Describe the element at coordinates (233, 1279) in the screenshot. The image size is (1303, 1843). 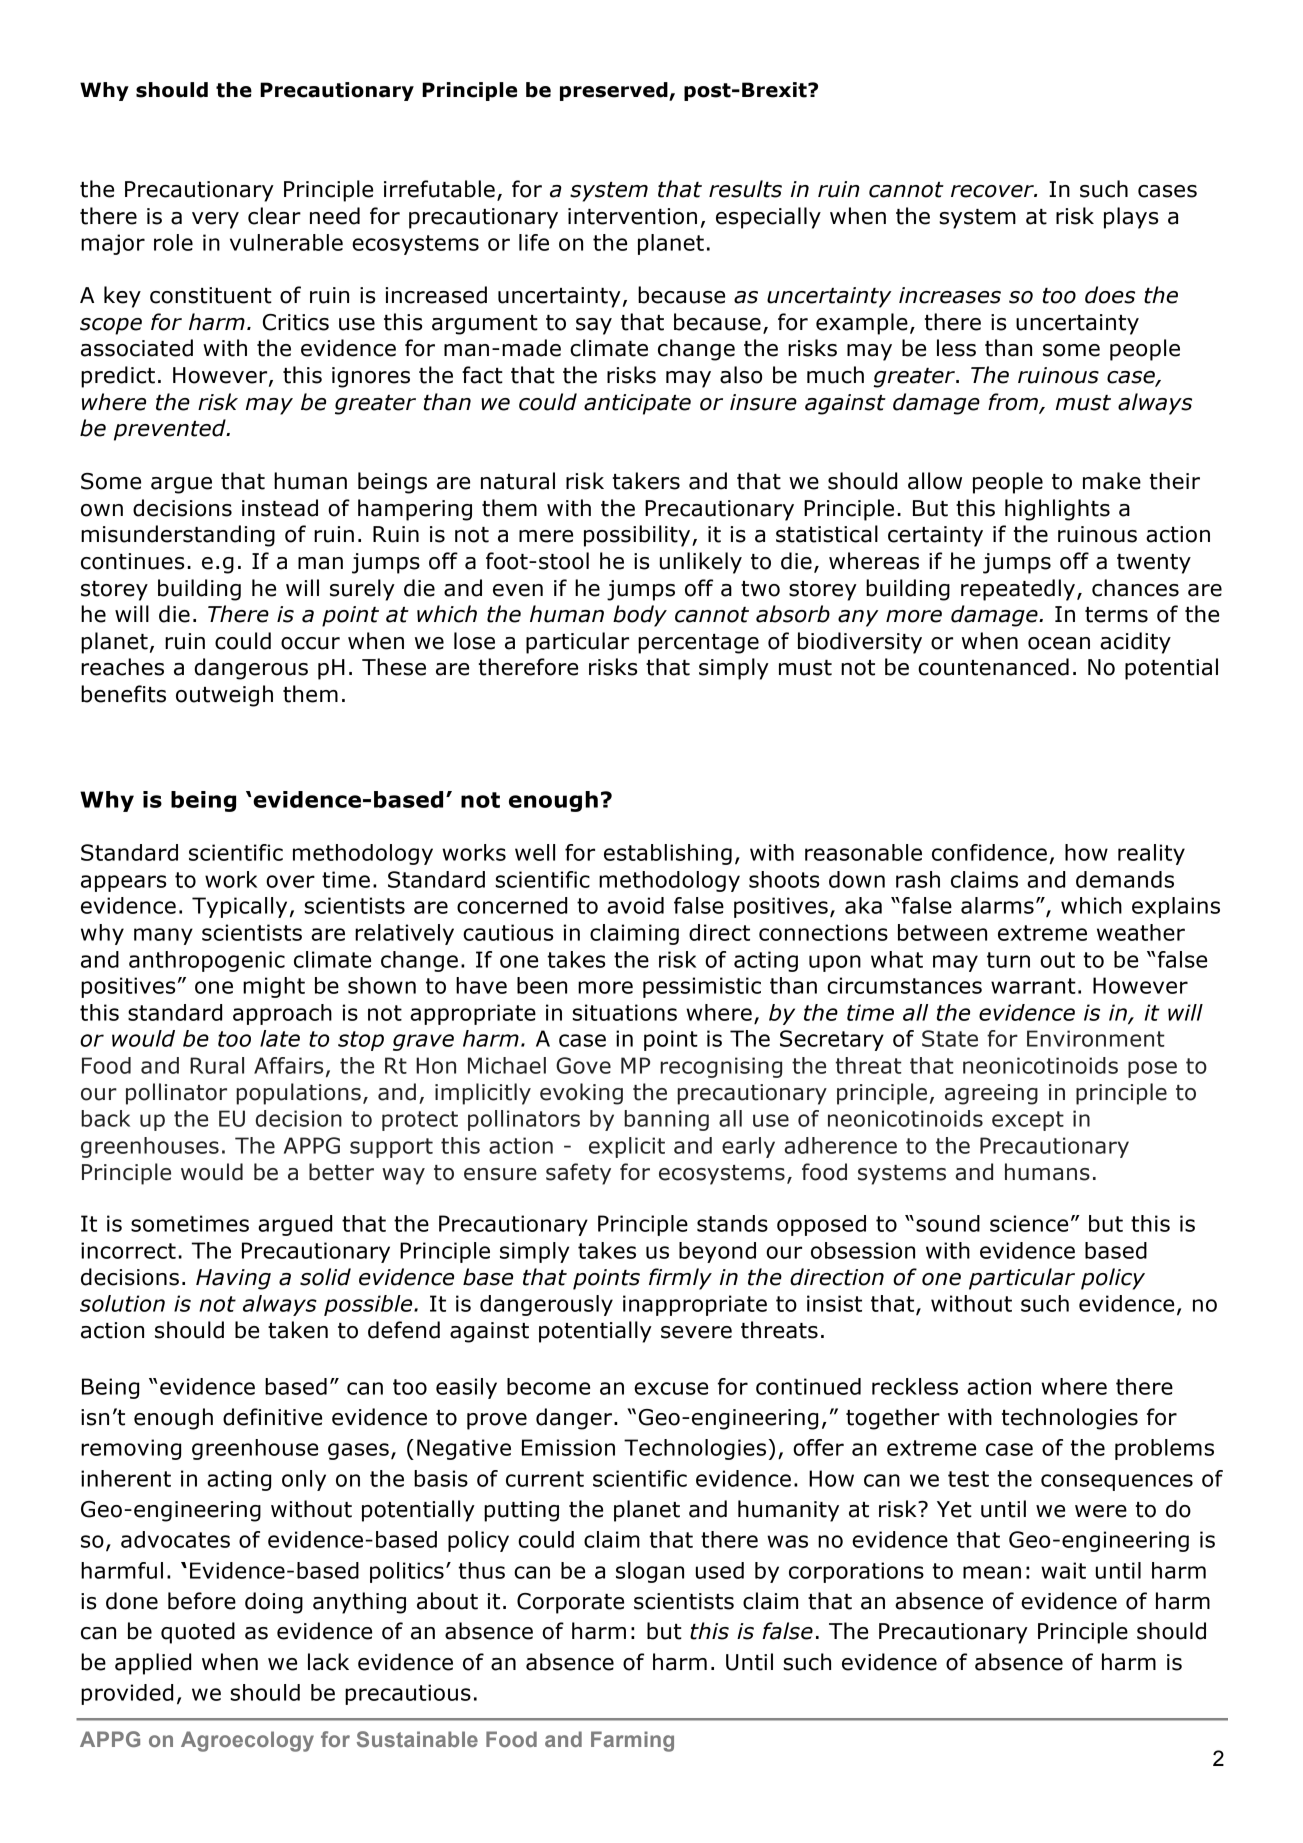
I see `Having` at that location.
